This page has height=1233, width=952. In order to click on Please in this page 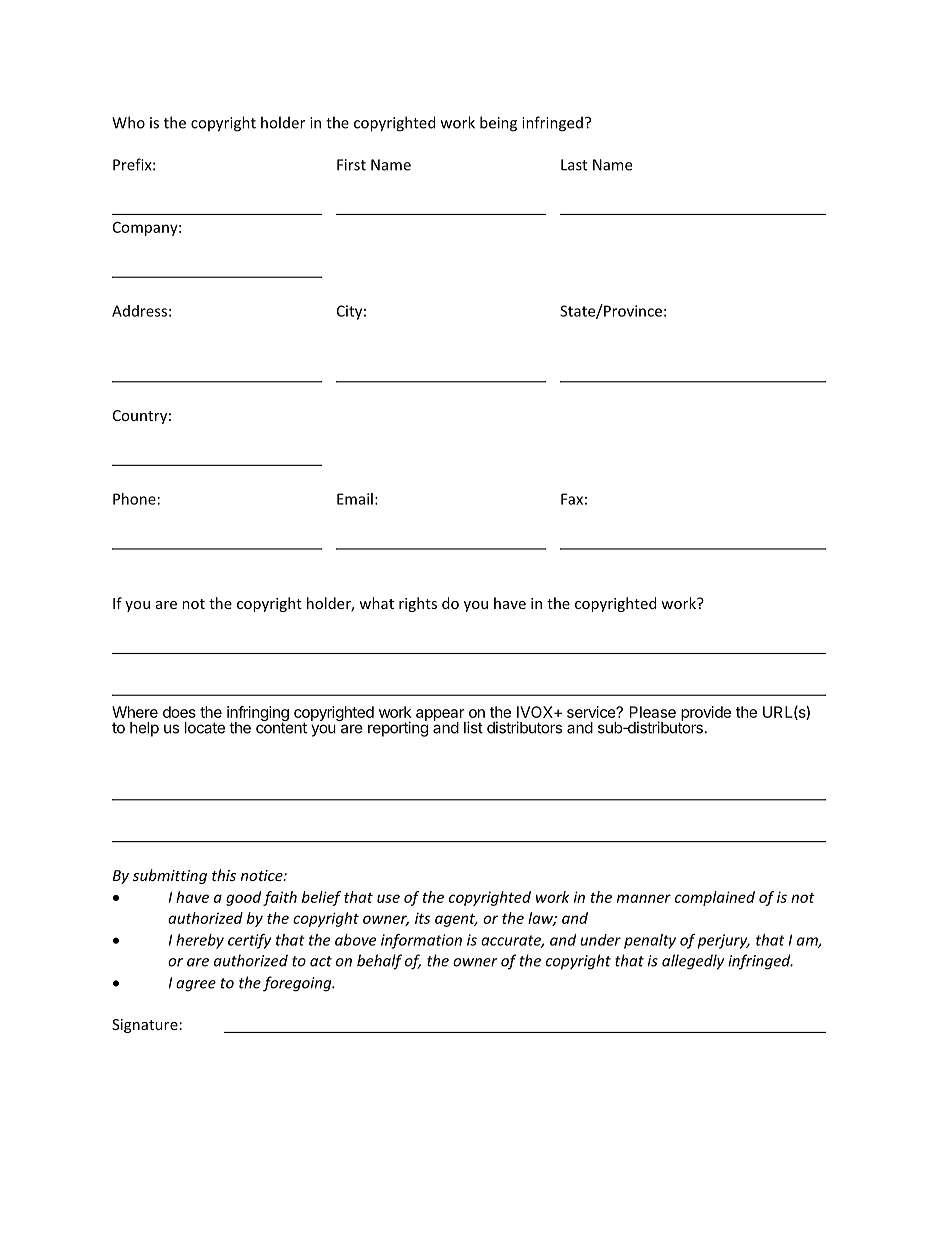, I will do `click(653, 712)`.
